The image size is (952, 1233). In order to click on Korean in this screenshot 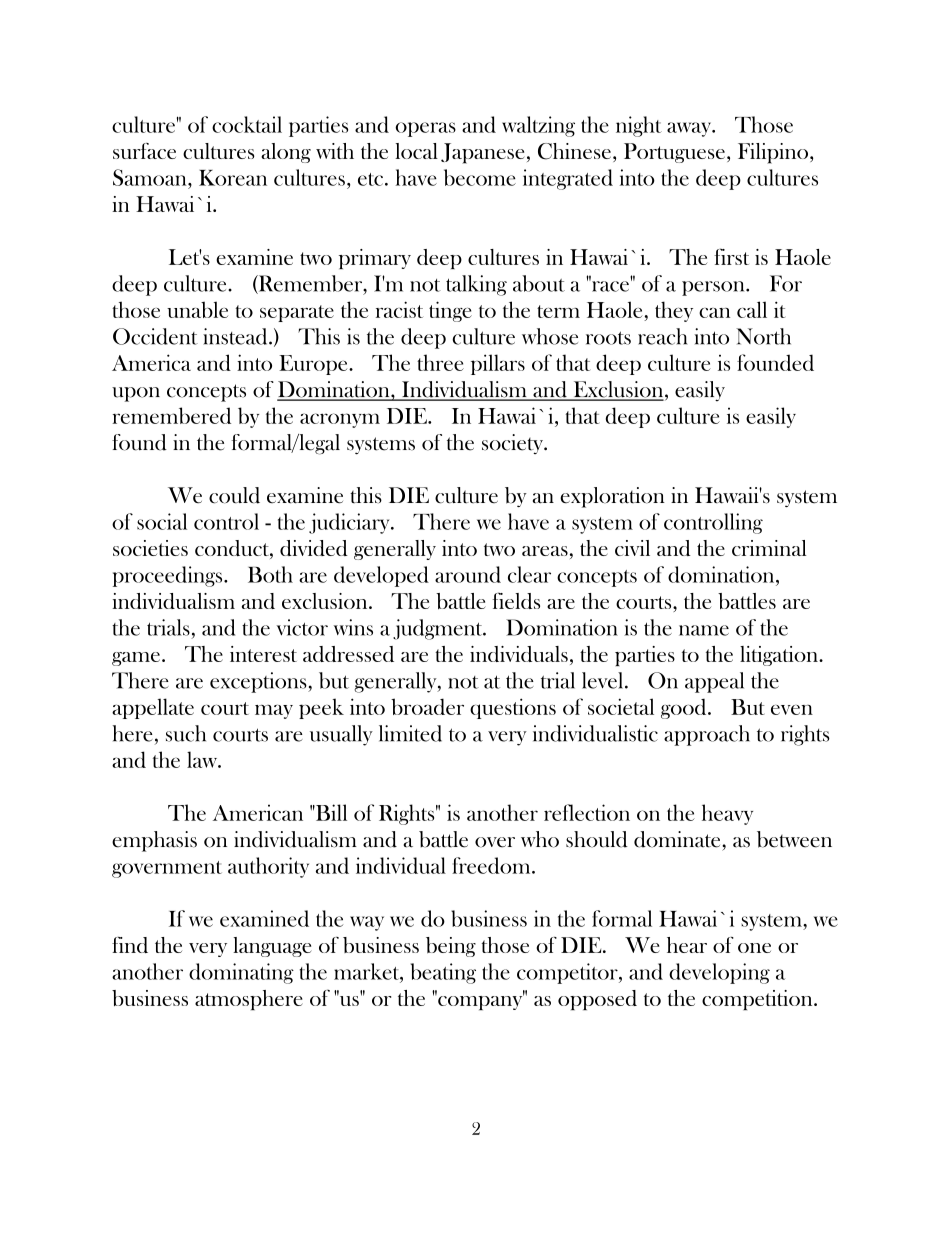, I will do `click(233, 178)`.
